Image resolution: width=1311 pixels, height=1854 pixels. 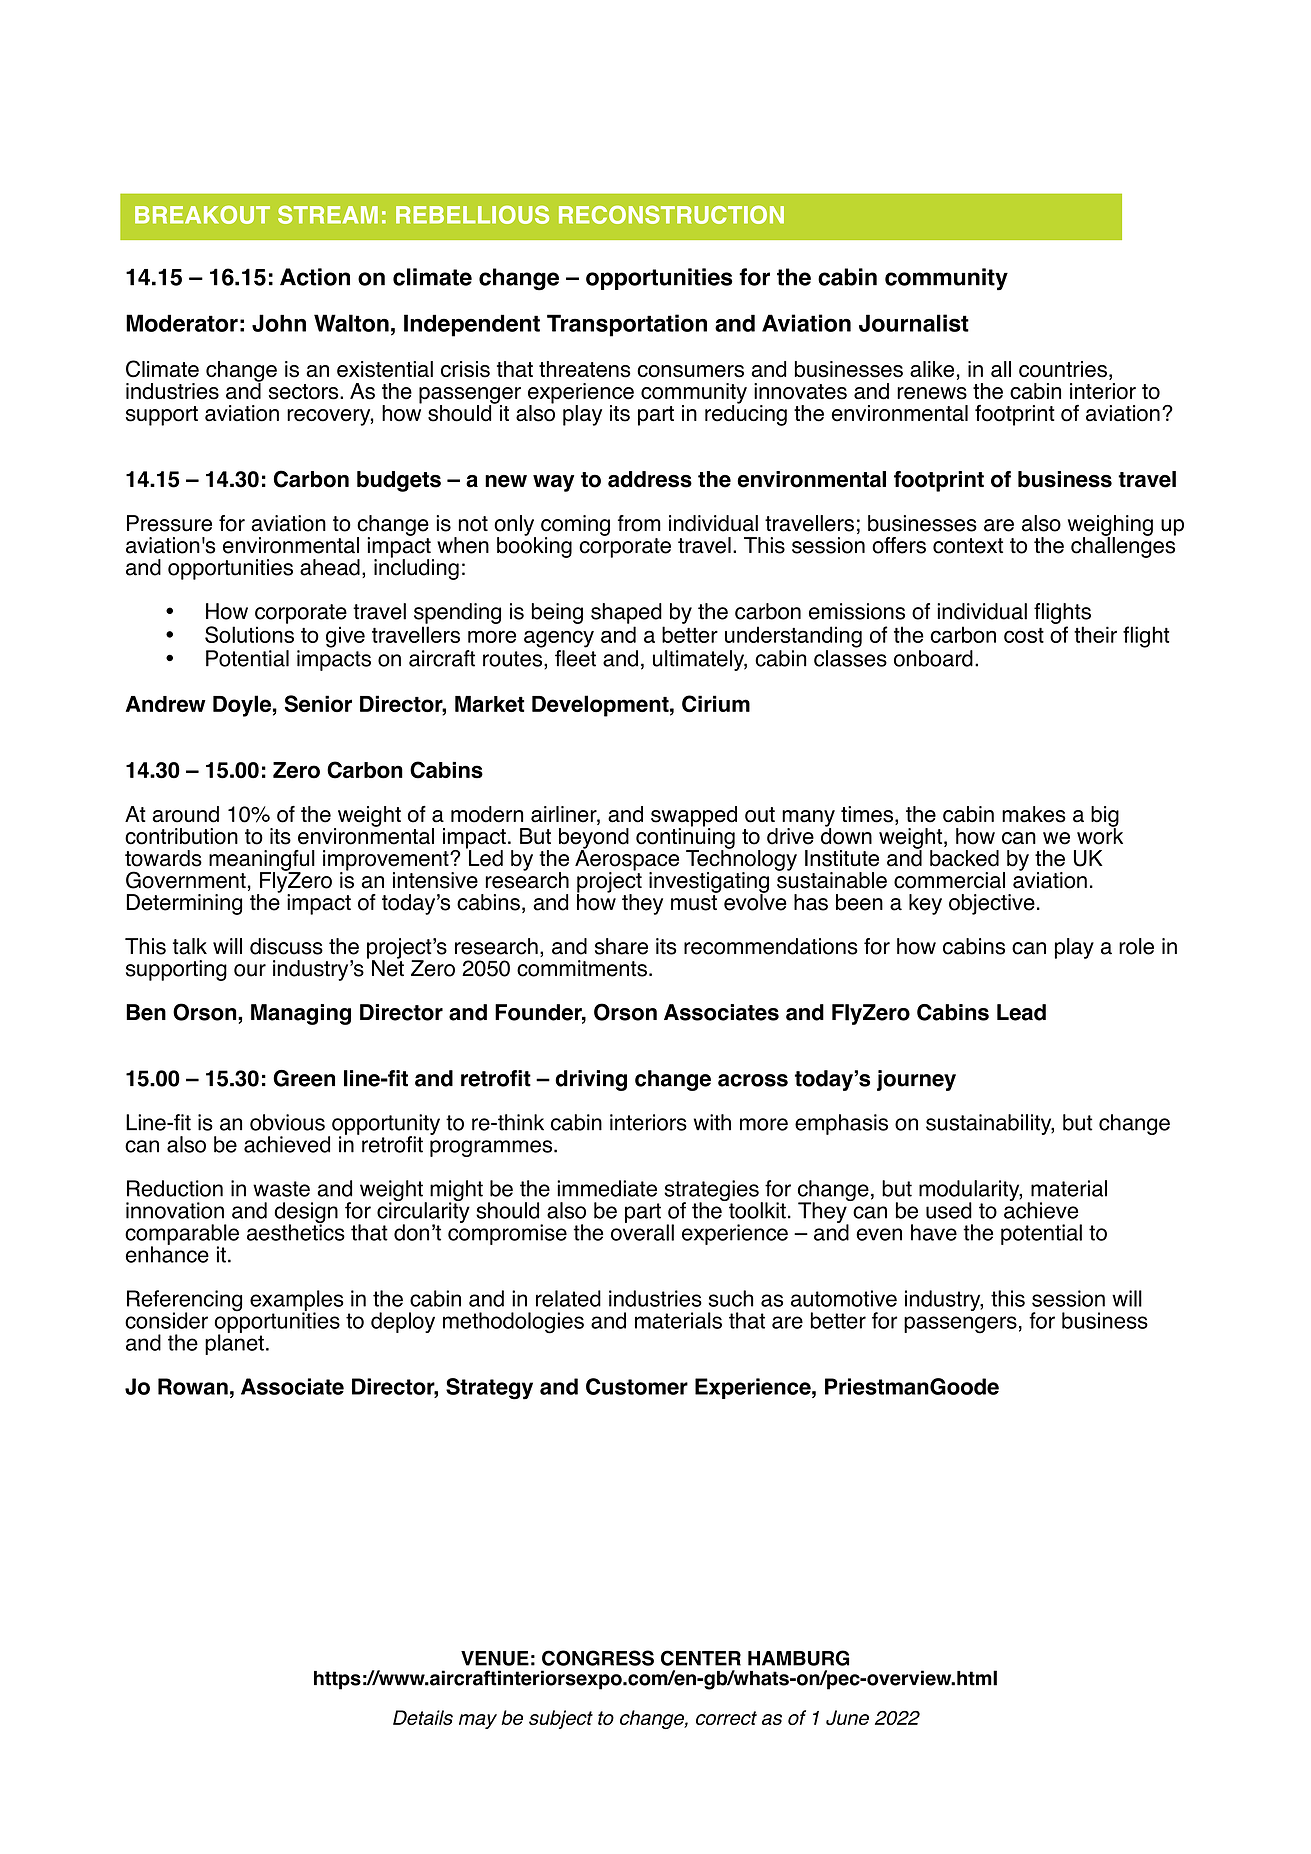 What do you see at coordinates (621, 946) in the screenshot?
I see `share` at bounding box center [621, 946].
